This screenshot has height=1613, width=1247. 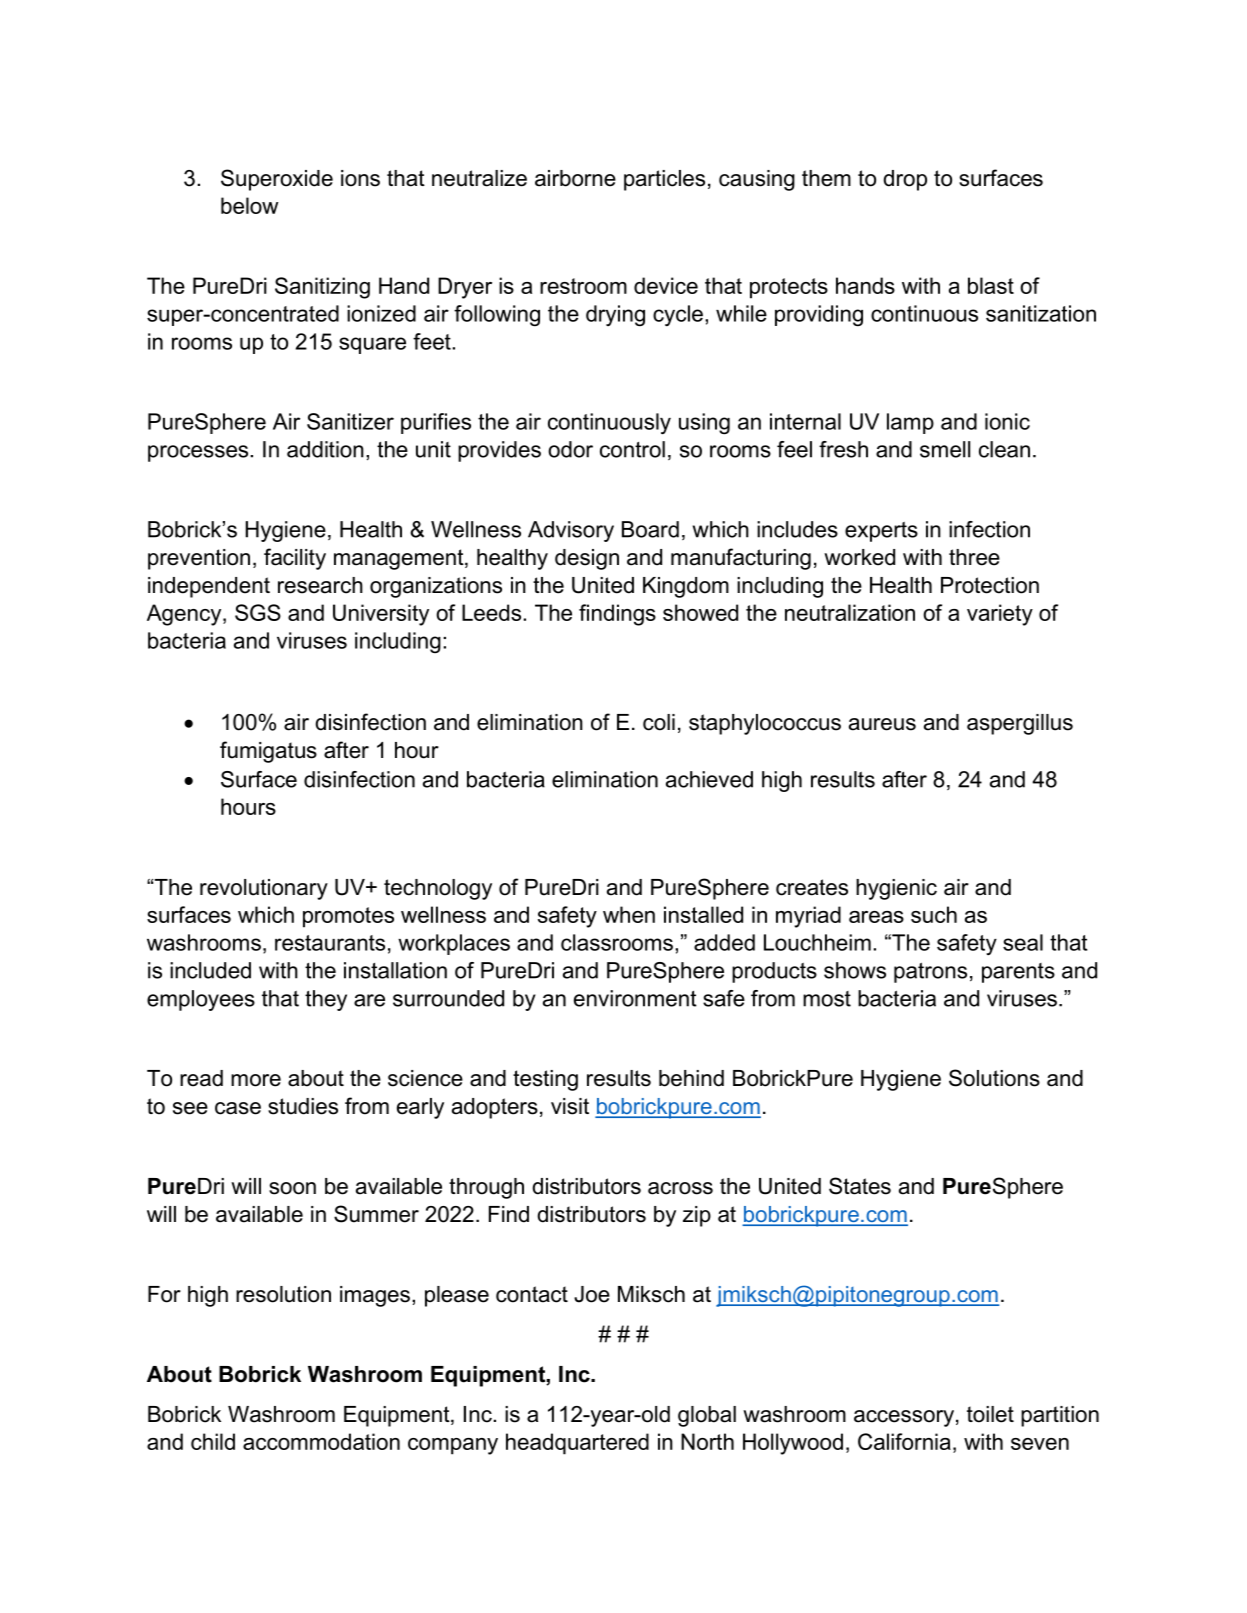 I want to click on toilet, so click(x=990, y=1414).
